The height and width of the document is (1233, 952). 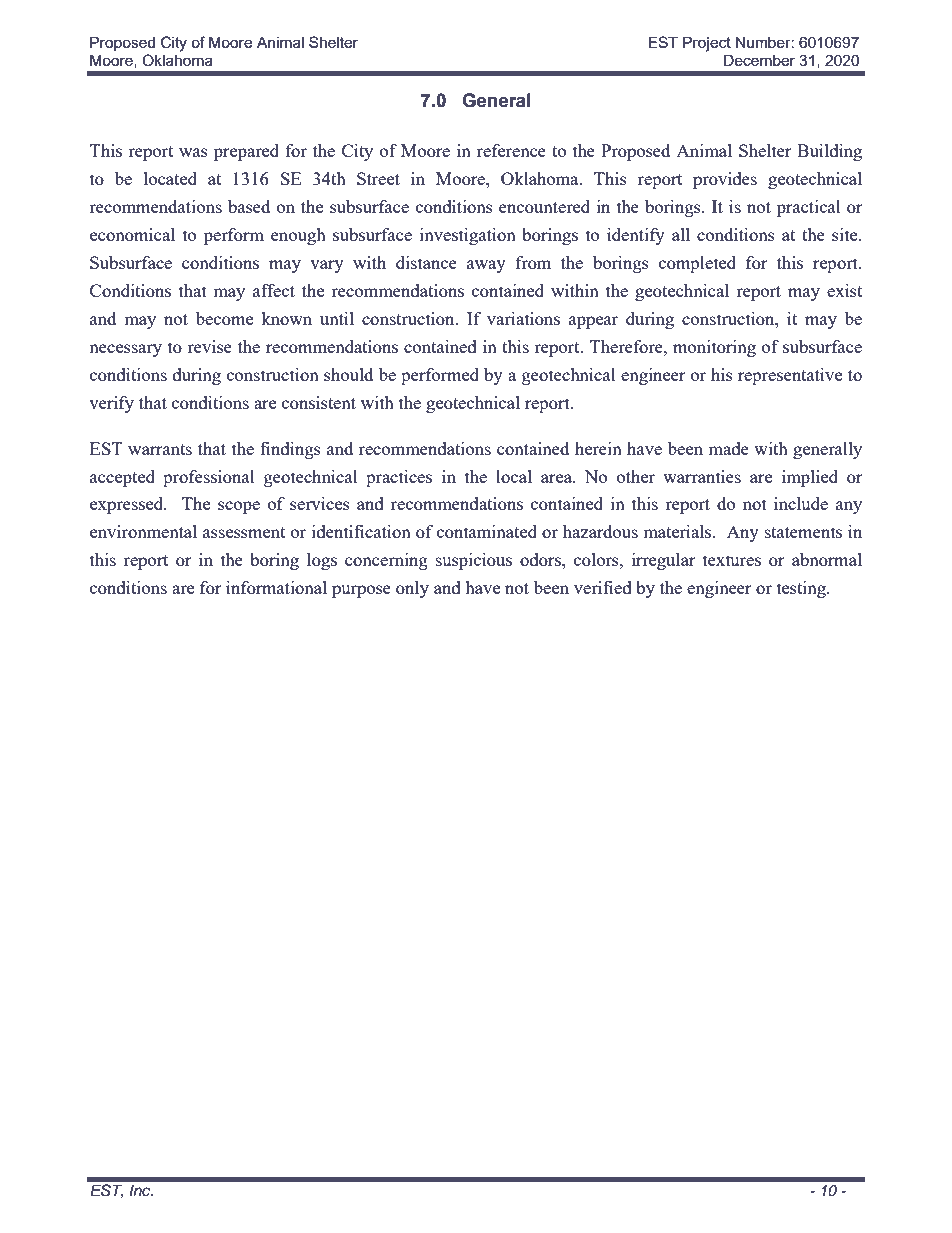 I want to click on located, so click(x=170, y=178).
